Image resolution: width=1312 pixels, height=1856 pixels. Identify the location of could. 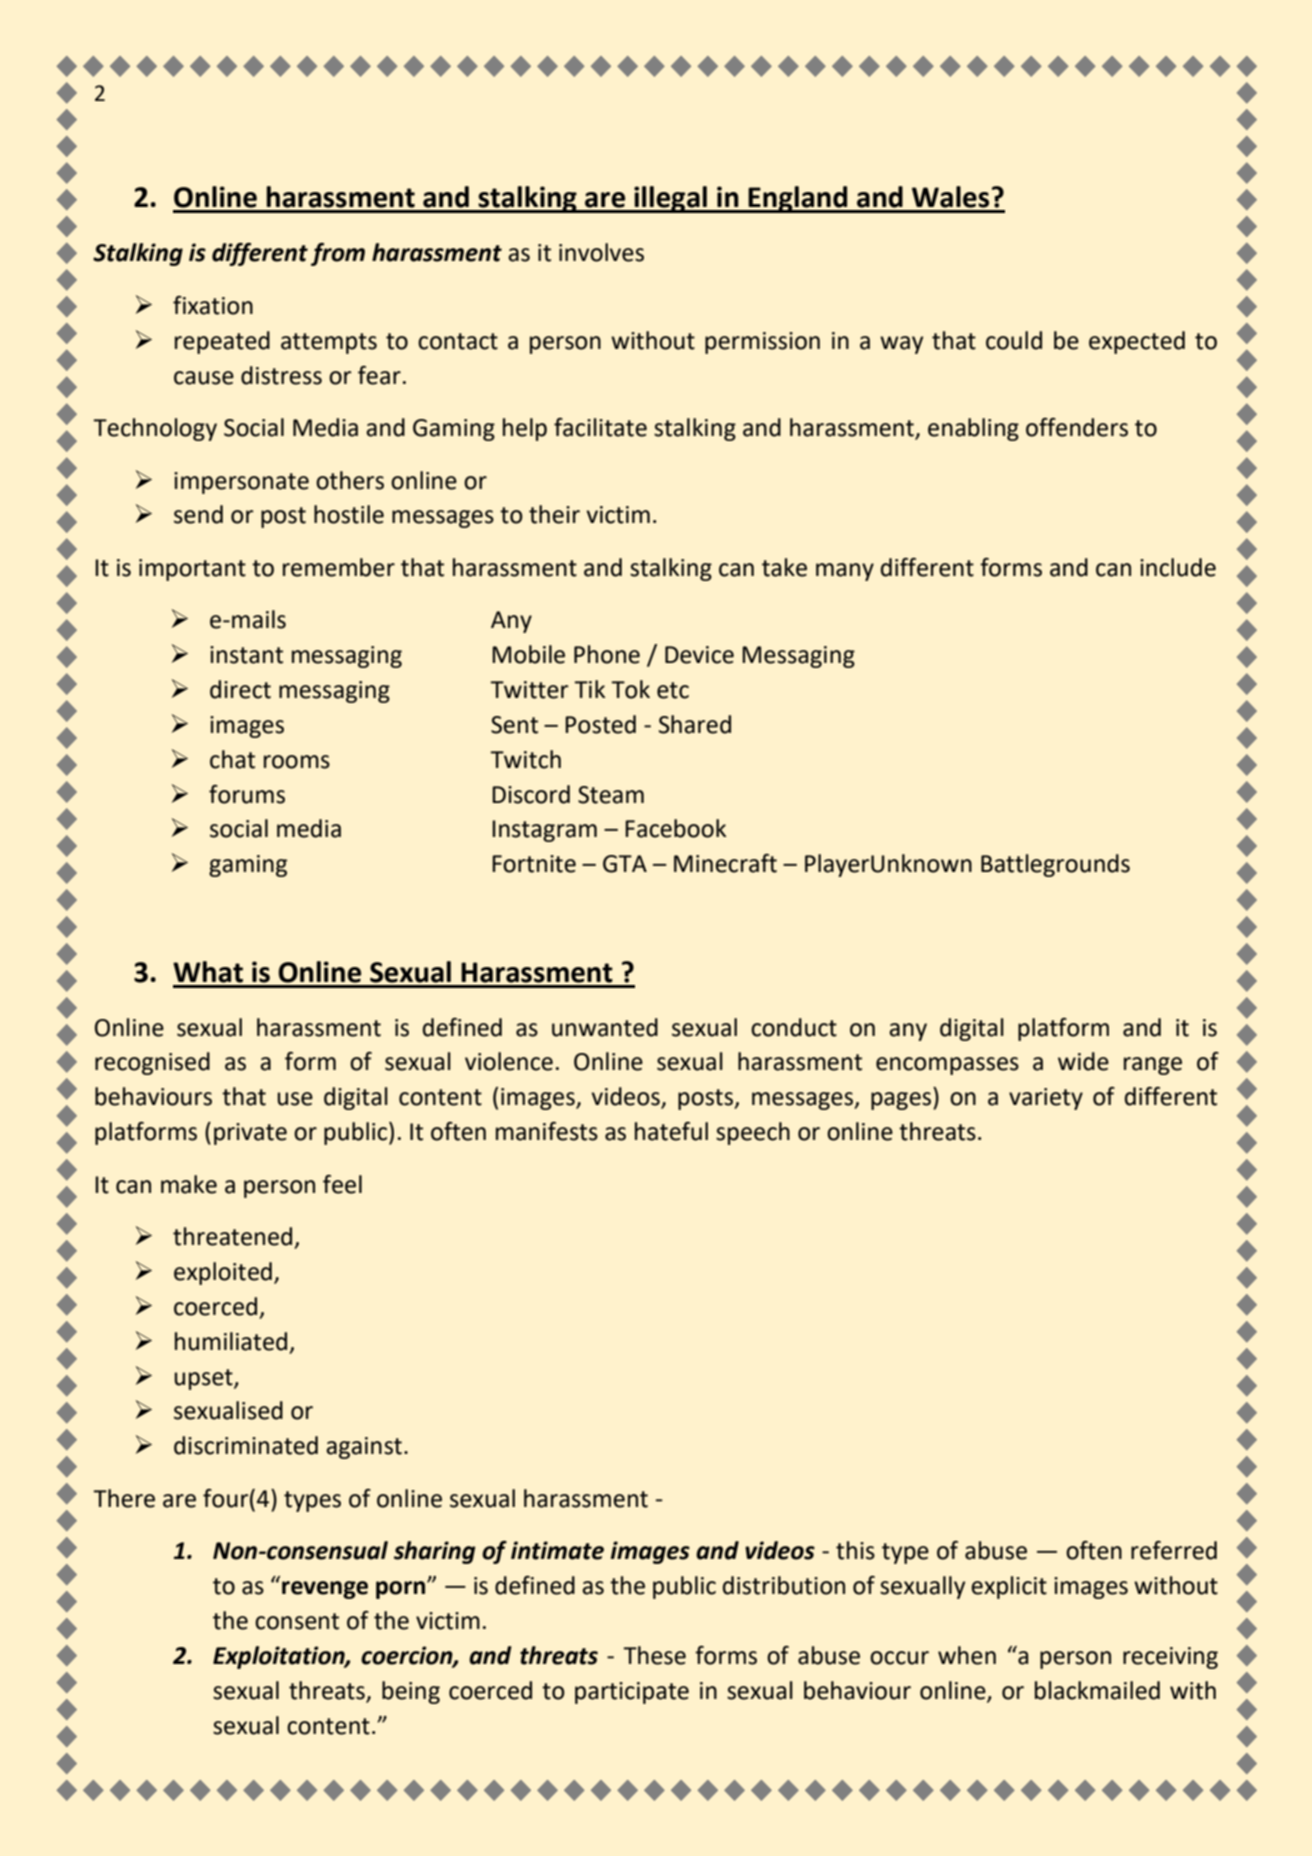
(1014, 340).
